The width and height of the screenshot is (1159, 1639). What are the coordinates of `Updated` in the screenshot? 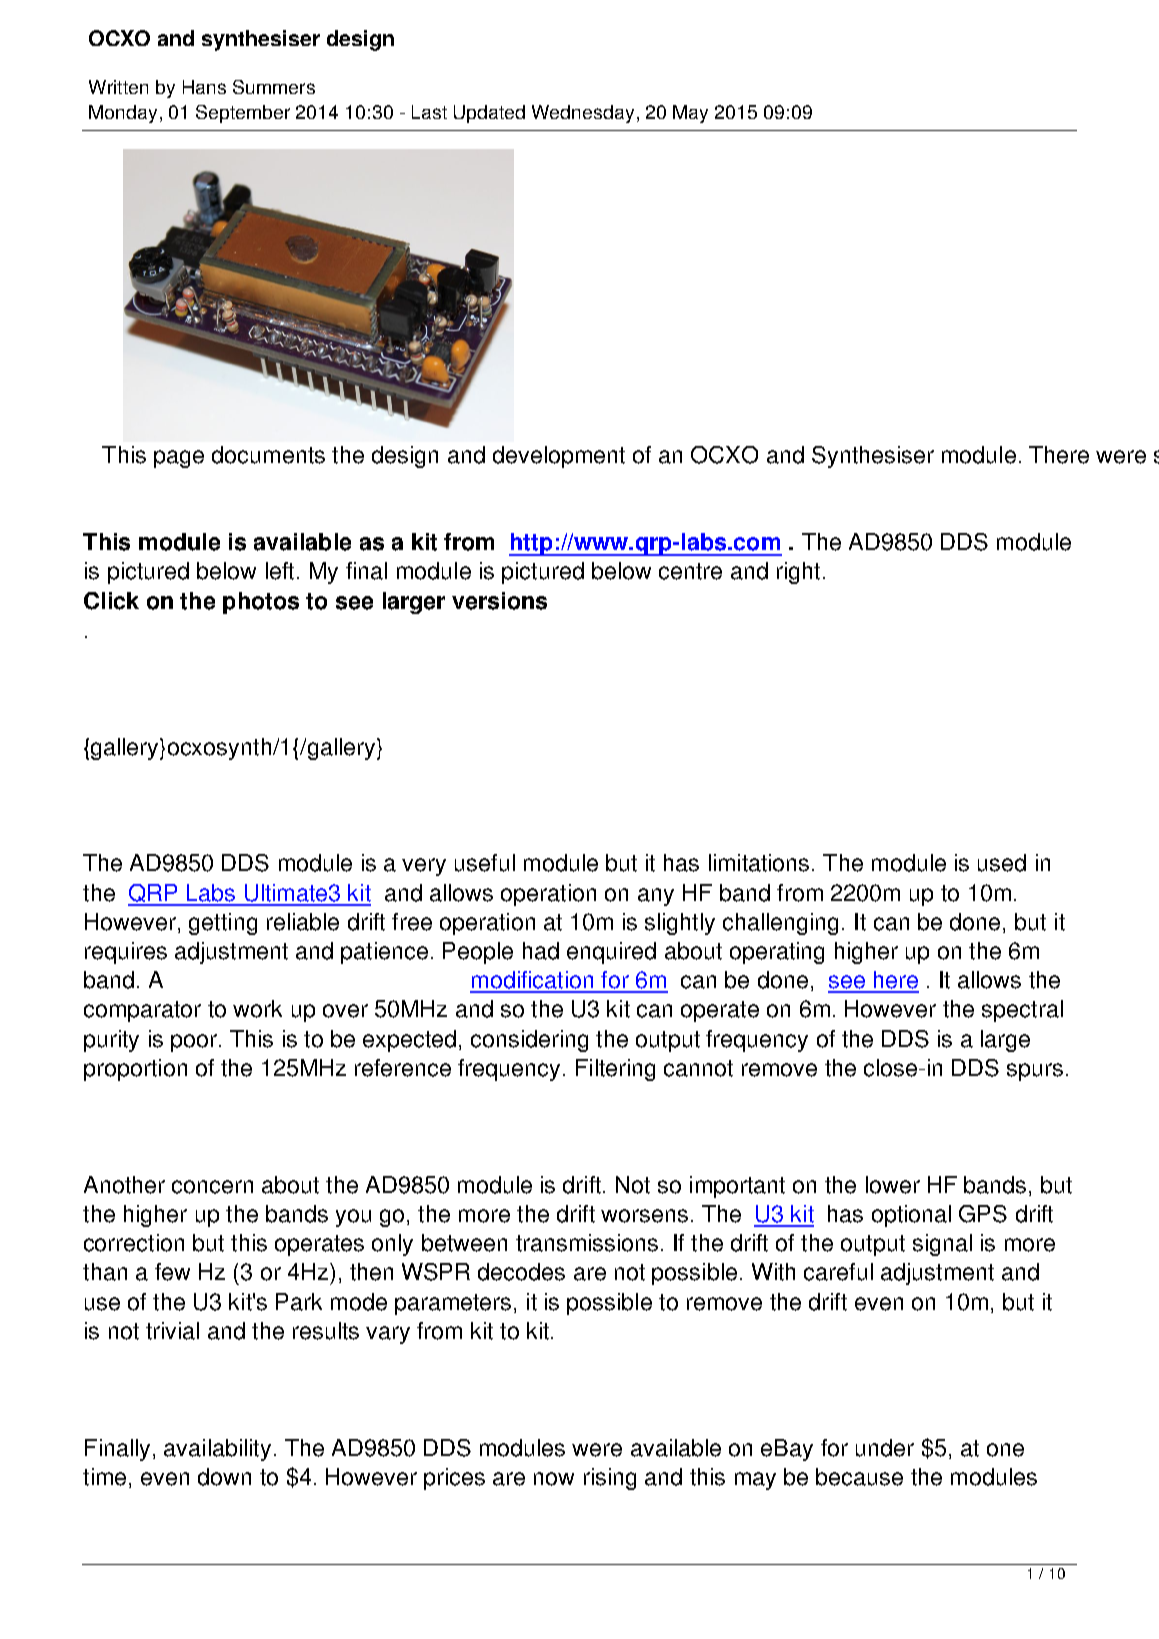 It's located at (489, 114).
